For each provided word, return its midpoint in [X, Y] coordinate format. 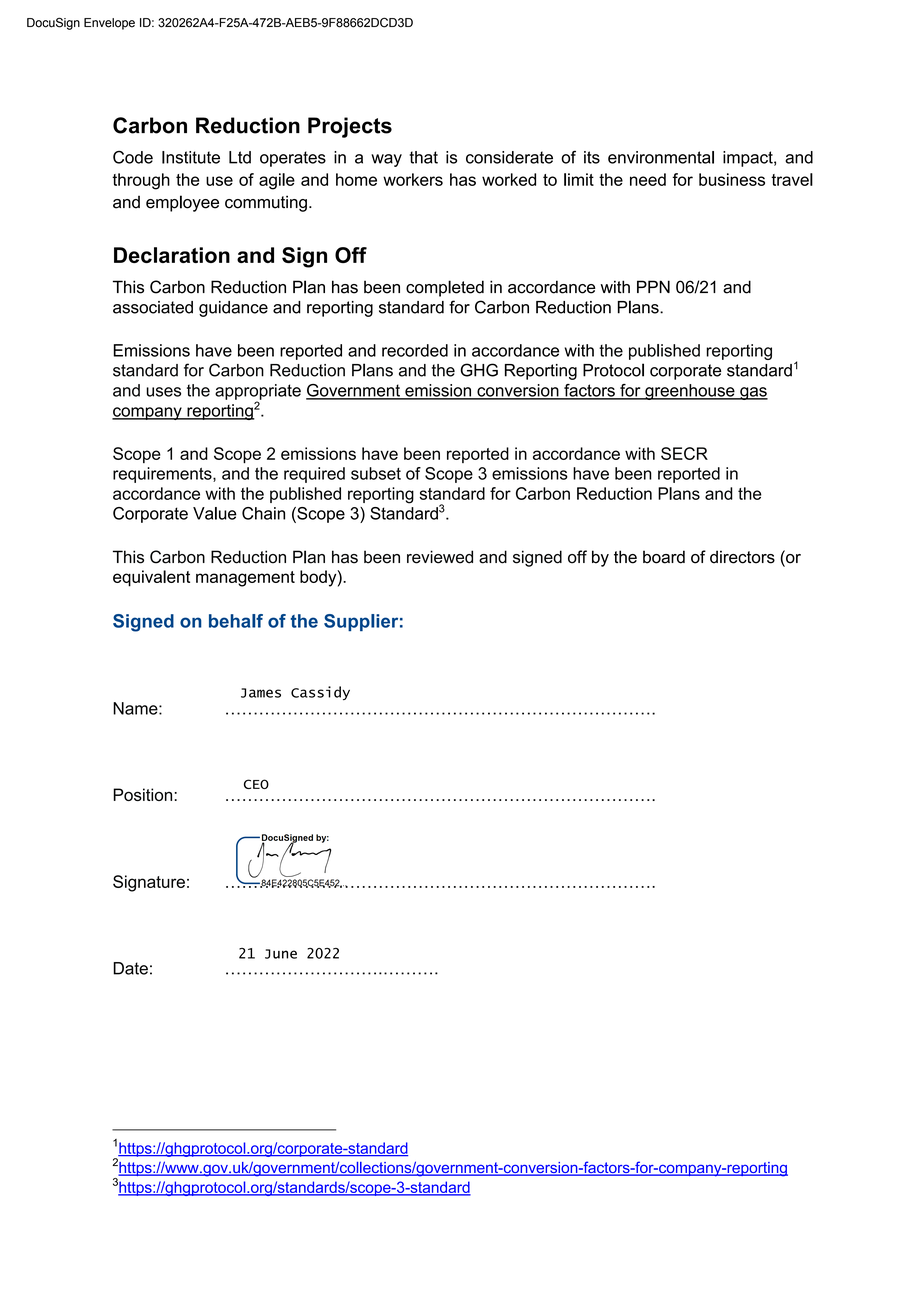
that [424, 157]
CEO [256, 784]
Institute [191, 157]
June [281, 954]
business [732, 179]
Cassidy [320, 693]
